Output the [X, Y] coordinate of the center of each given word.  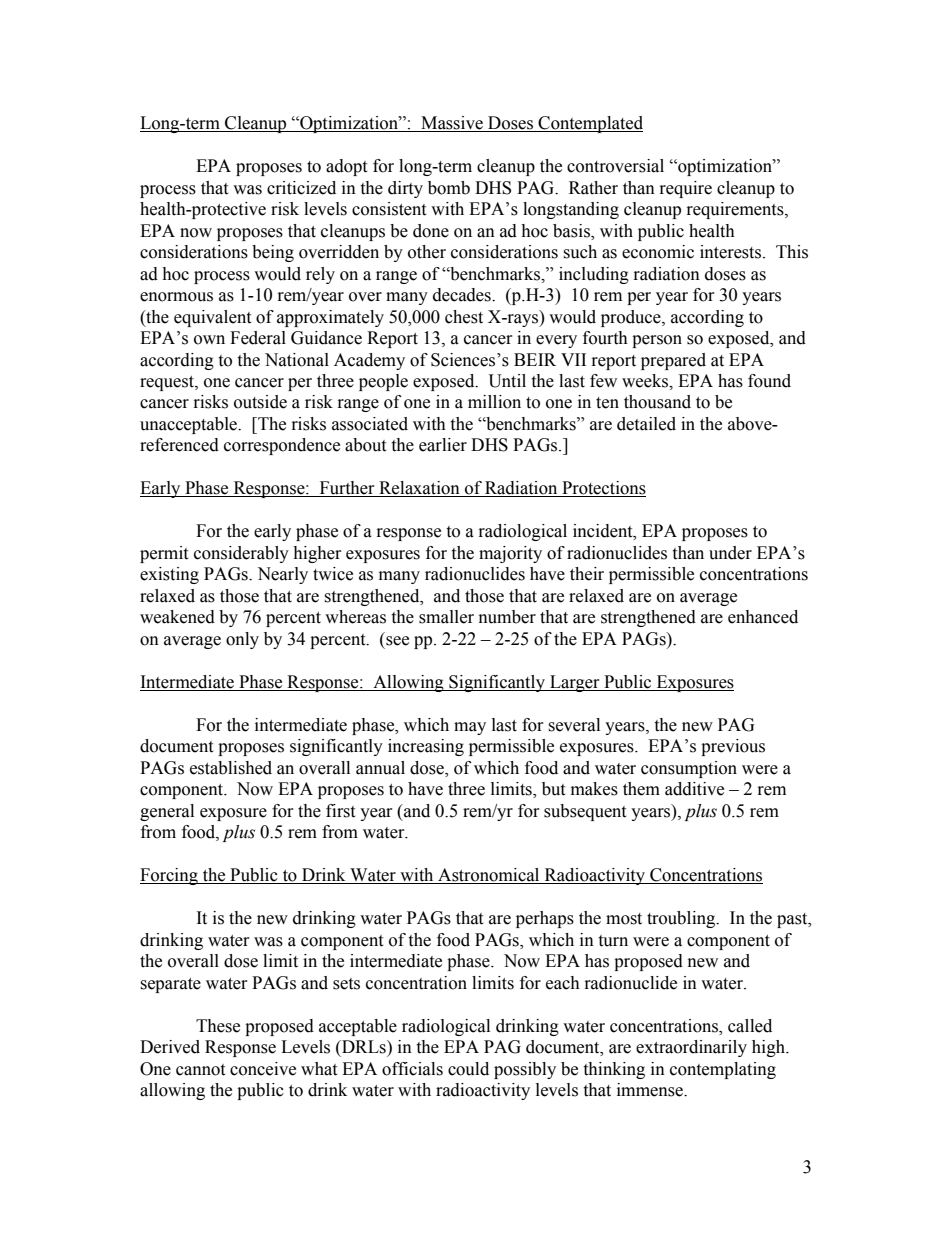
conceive [263, 1069]
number [507, 617]
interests [732, 252]
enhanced [763, 617]
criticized [301, 188]
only [242, 640]
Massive [452, 124]
